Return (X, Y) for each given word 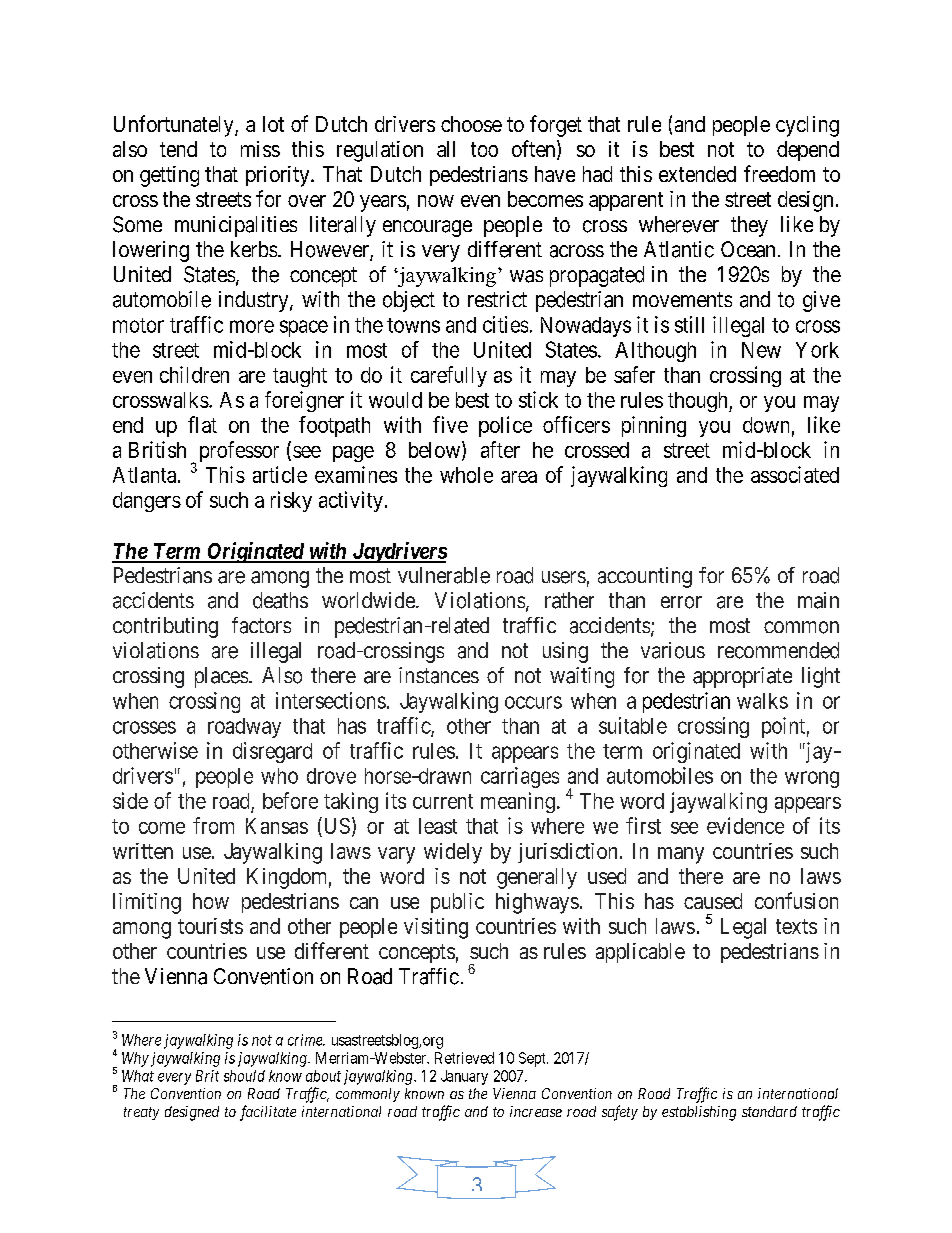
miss (260, 149)
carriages (520, 777)
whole (466, 475)
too (484, 149)
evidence (745, 825)
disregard (272, 752)
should (244, 1076)
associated (795, 474)
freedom (779, 173)
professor (239, 451)
